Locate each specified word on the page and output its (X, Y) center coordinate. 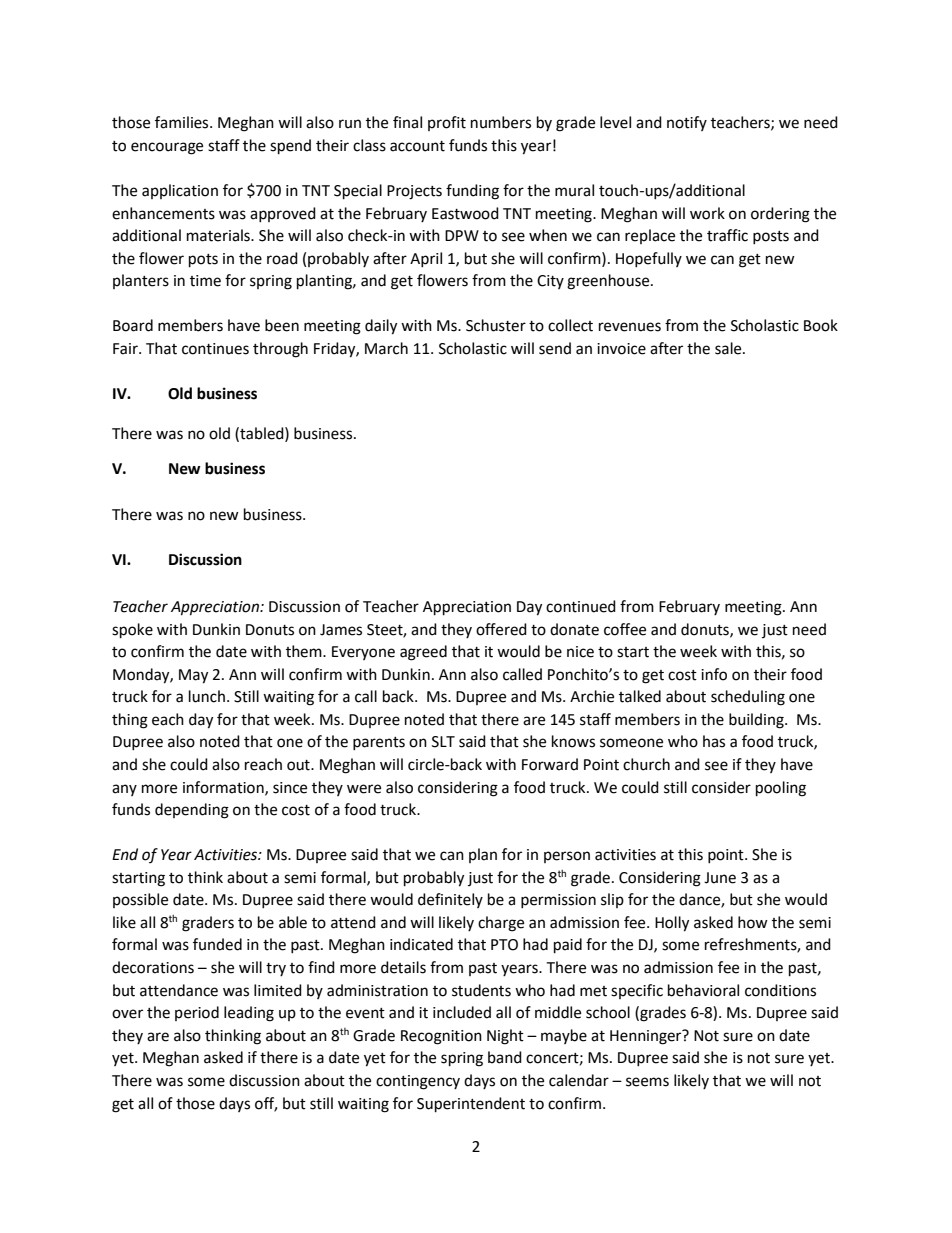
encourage (167, 148)
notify (687, 123)
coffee (625, 629)
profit (447, 123)
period (197, 1013)
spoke (132, 631)
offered (501, 629)
